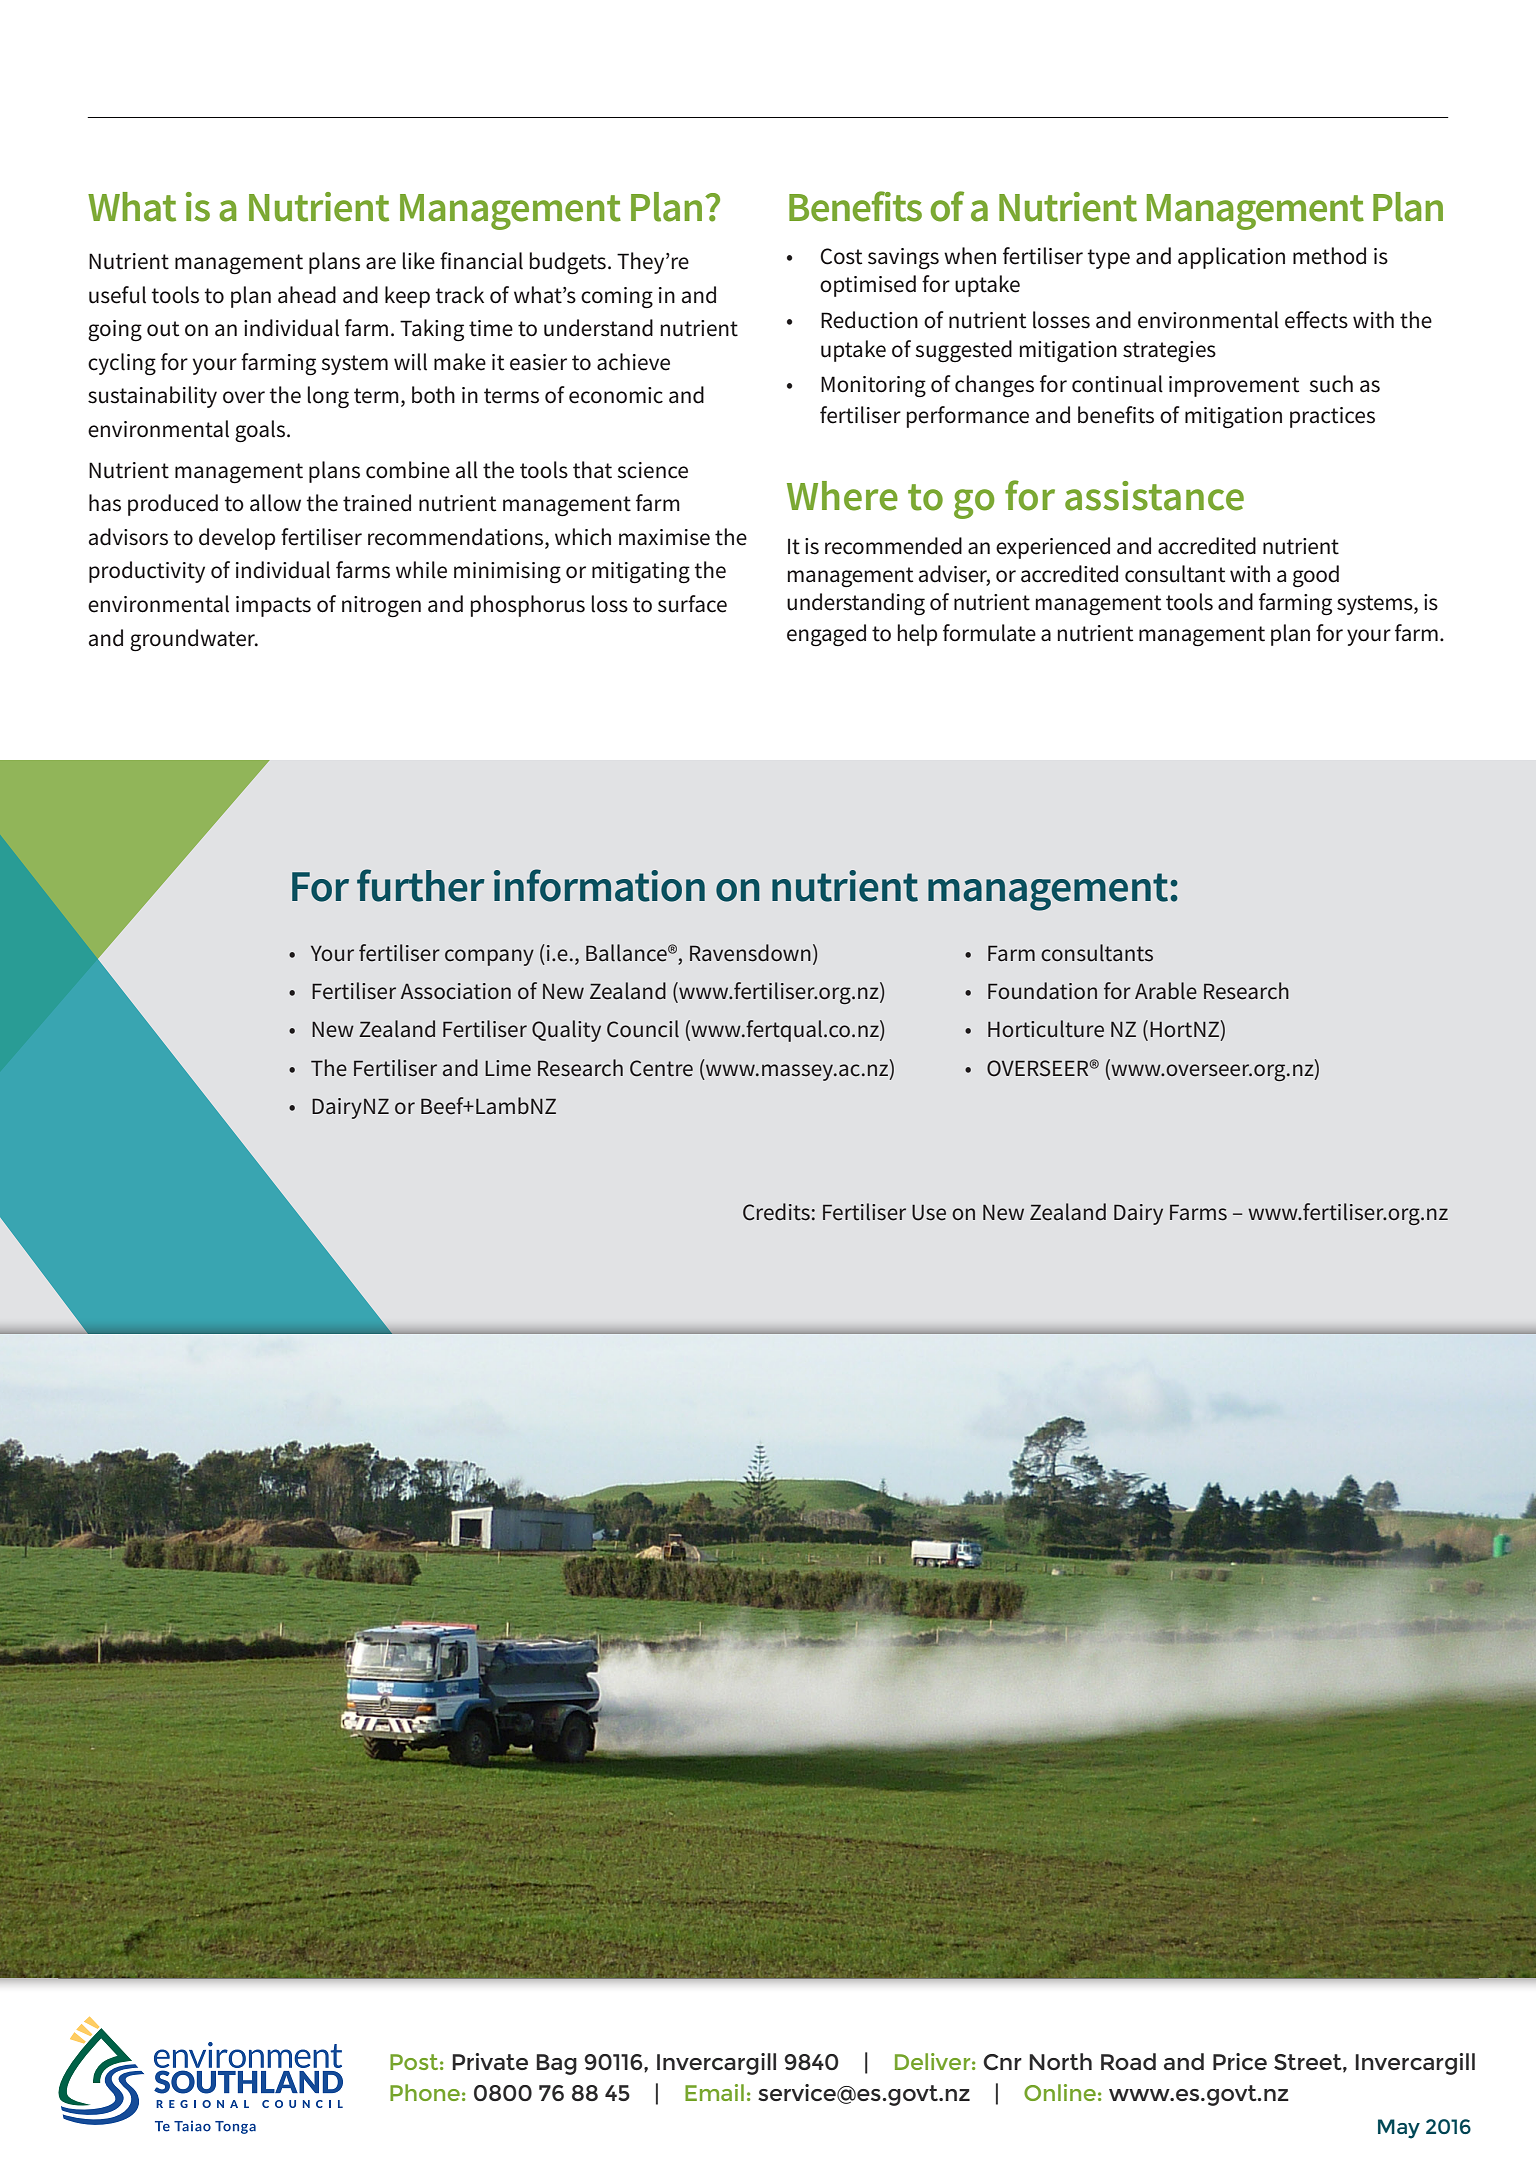 The image size is (1536, 2172). Describe the element at coordinates (307, 295) in the screenshot. I see `ahead` at that location.
